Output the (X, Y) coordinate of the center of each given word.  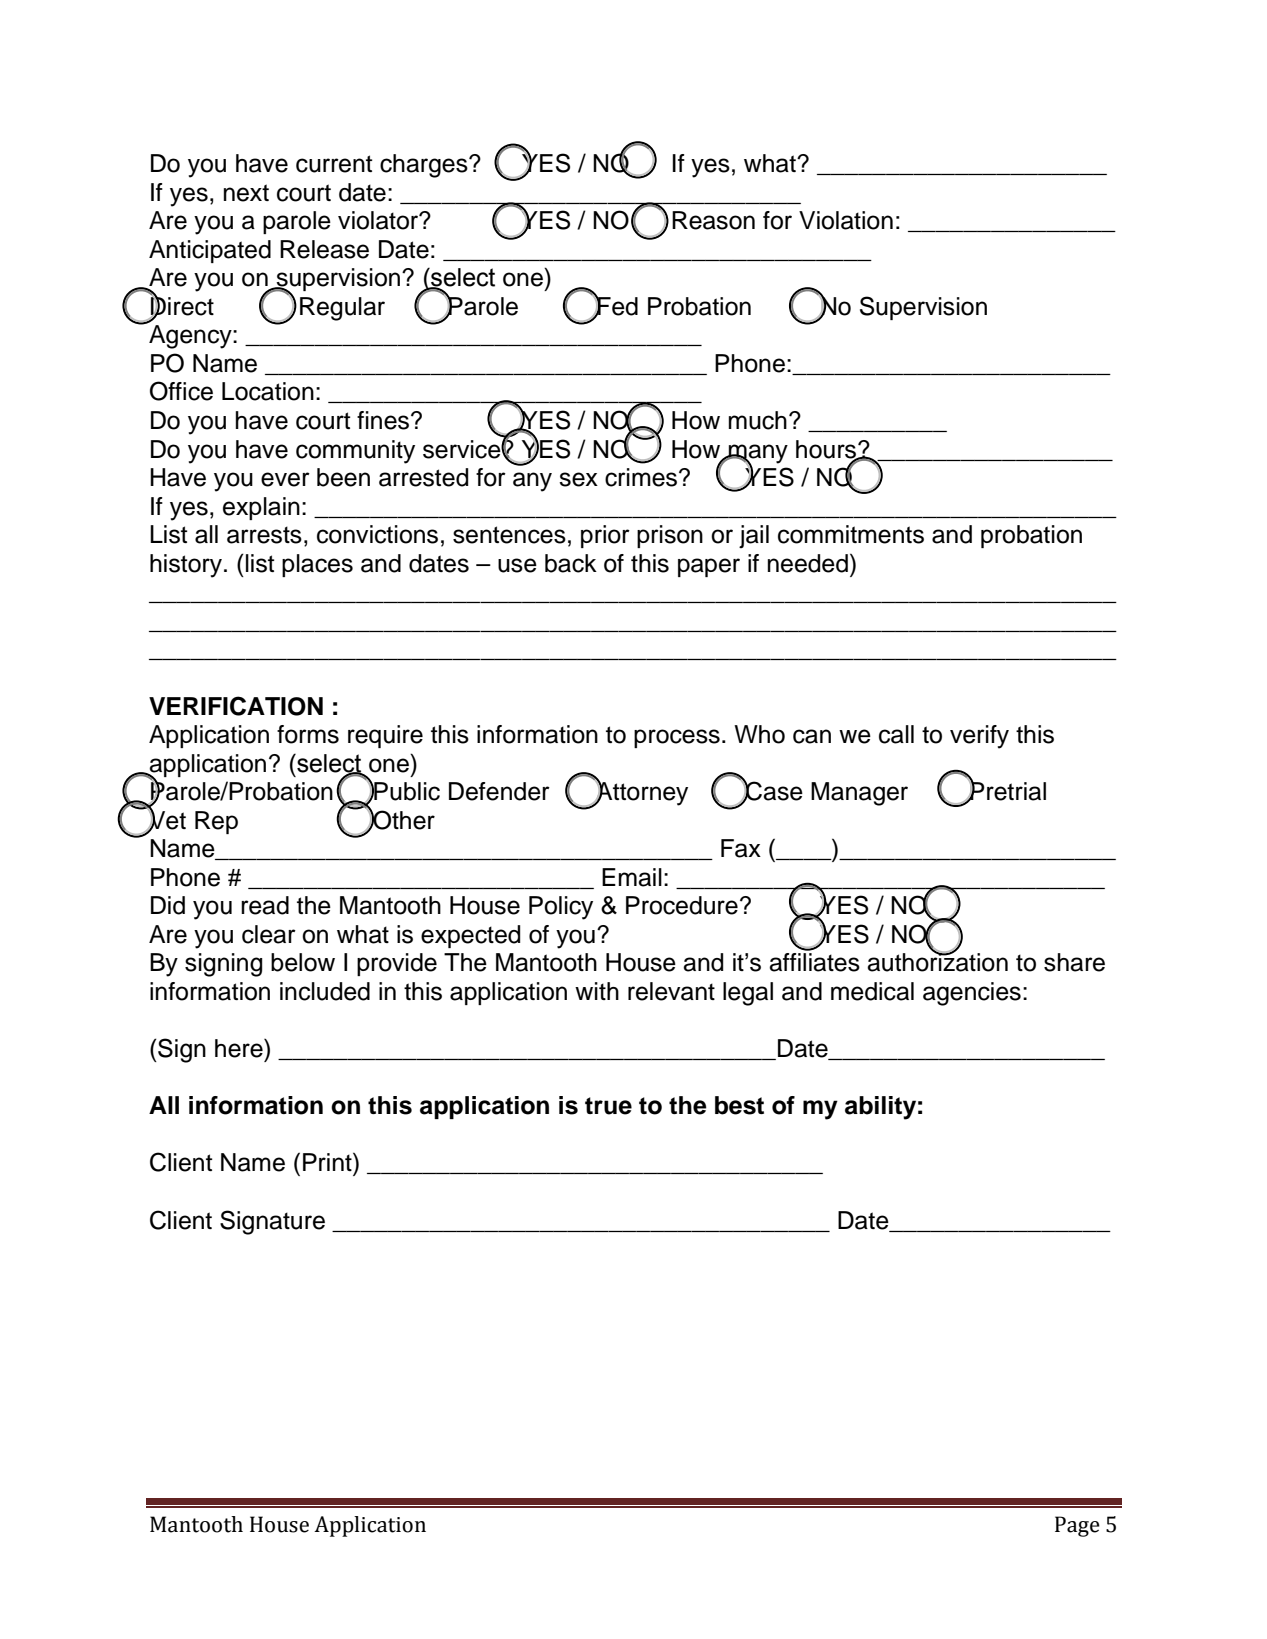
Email (632, 877)
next (246, 193)
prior (605, 536)
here (240, 1048)
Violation (846, 220)
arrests (264, 535)
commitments (851, 534)
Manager (859, 794)
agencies (972, 994)
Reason (713, 220)
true (608, 1106)
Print (328, 1161)
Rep (216, 822)
